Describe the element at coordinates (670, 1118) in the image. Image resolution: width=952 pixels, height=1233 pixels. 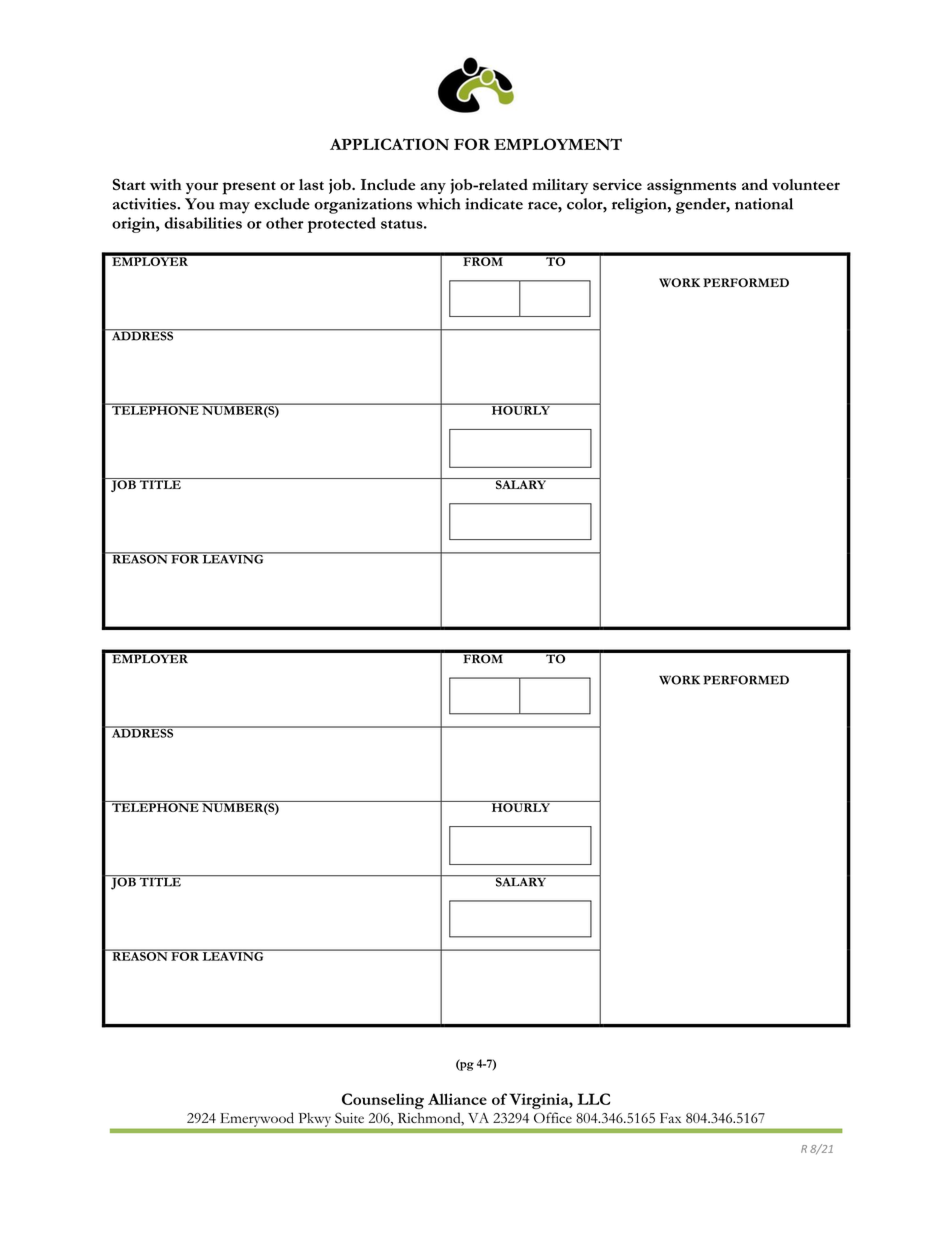
I see `Fax` at that location.
